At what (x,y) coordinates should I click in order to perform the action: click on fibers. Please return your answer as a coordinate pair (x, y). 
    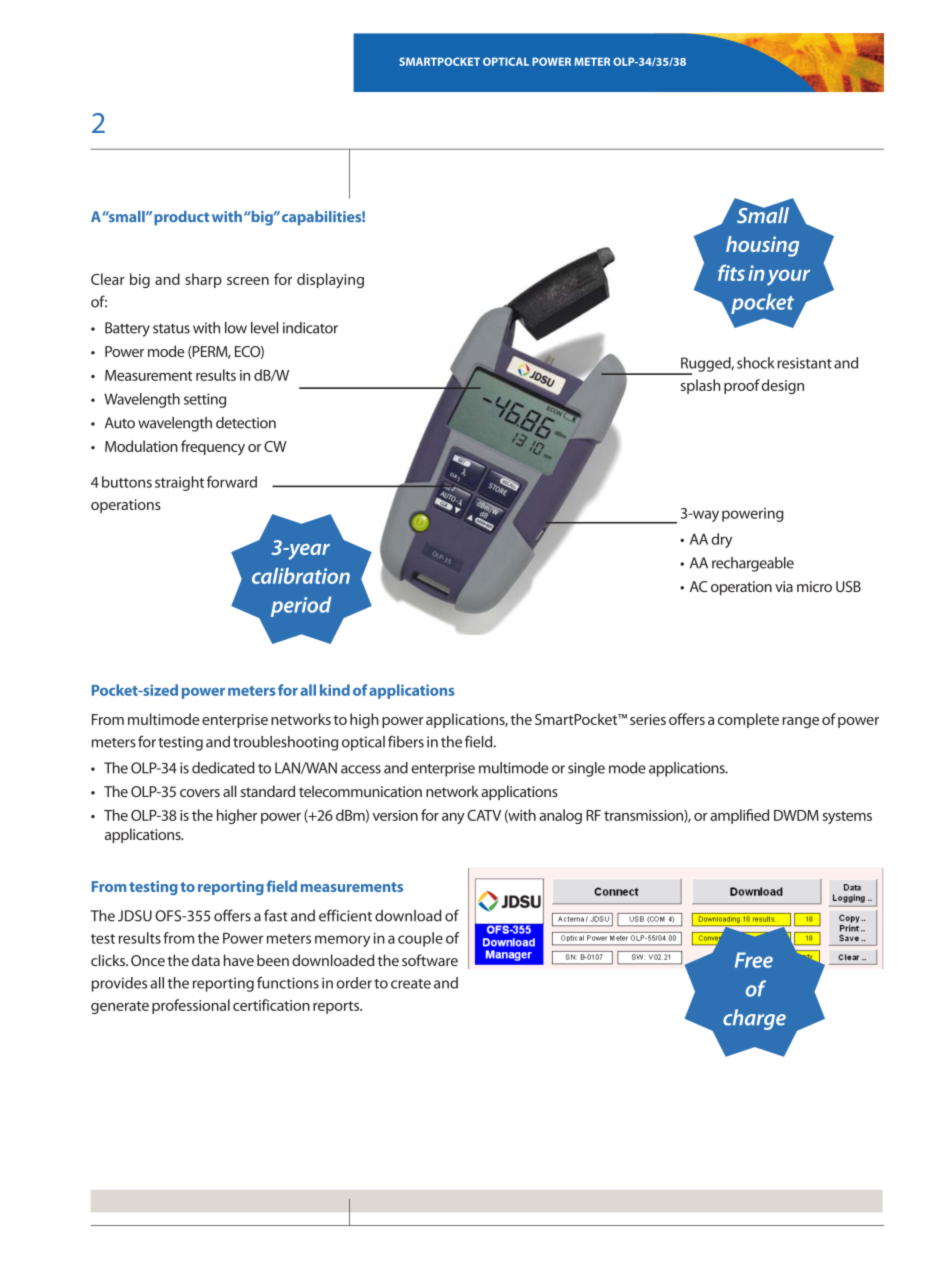
    Looking at the image, I should click on (406, 741).
